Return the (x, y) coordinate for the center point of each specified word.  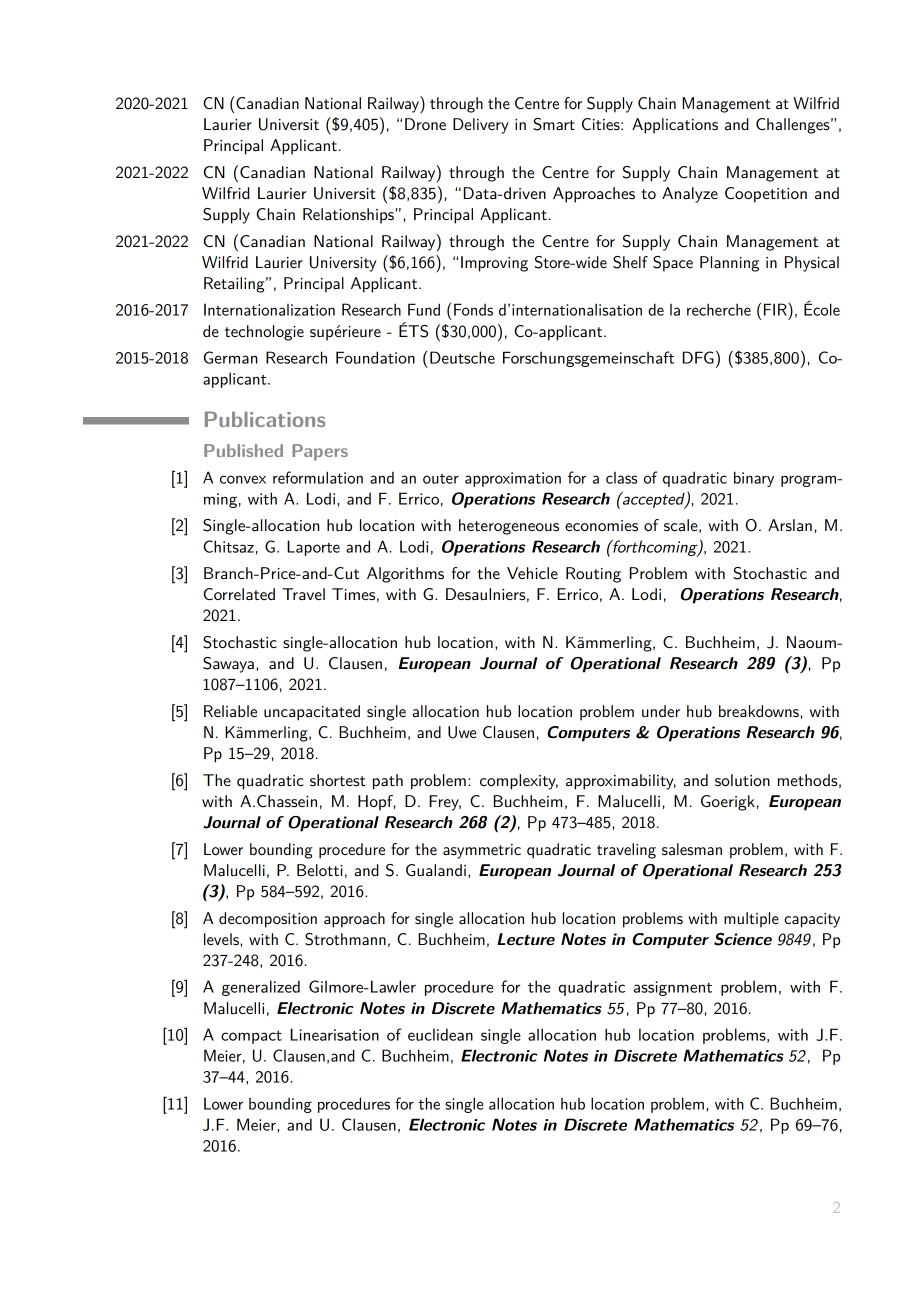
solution (742, 780)
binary (754, 479)
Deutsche (462, 357)
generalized (261, 988)
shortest (338, 780)
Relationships (348, 216)
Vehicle (532, 573)
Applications (675, 126)
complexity (519, 782)
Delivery (481, 126)
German (230, 357)
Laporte (313, 548)
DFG (698, 357)
